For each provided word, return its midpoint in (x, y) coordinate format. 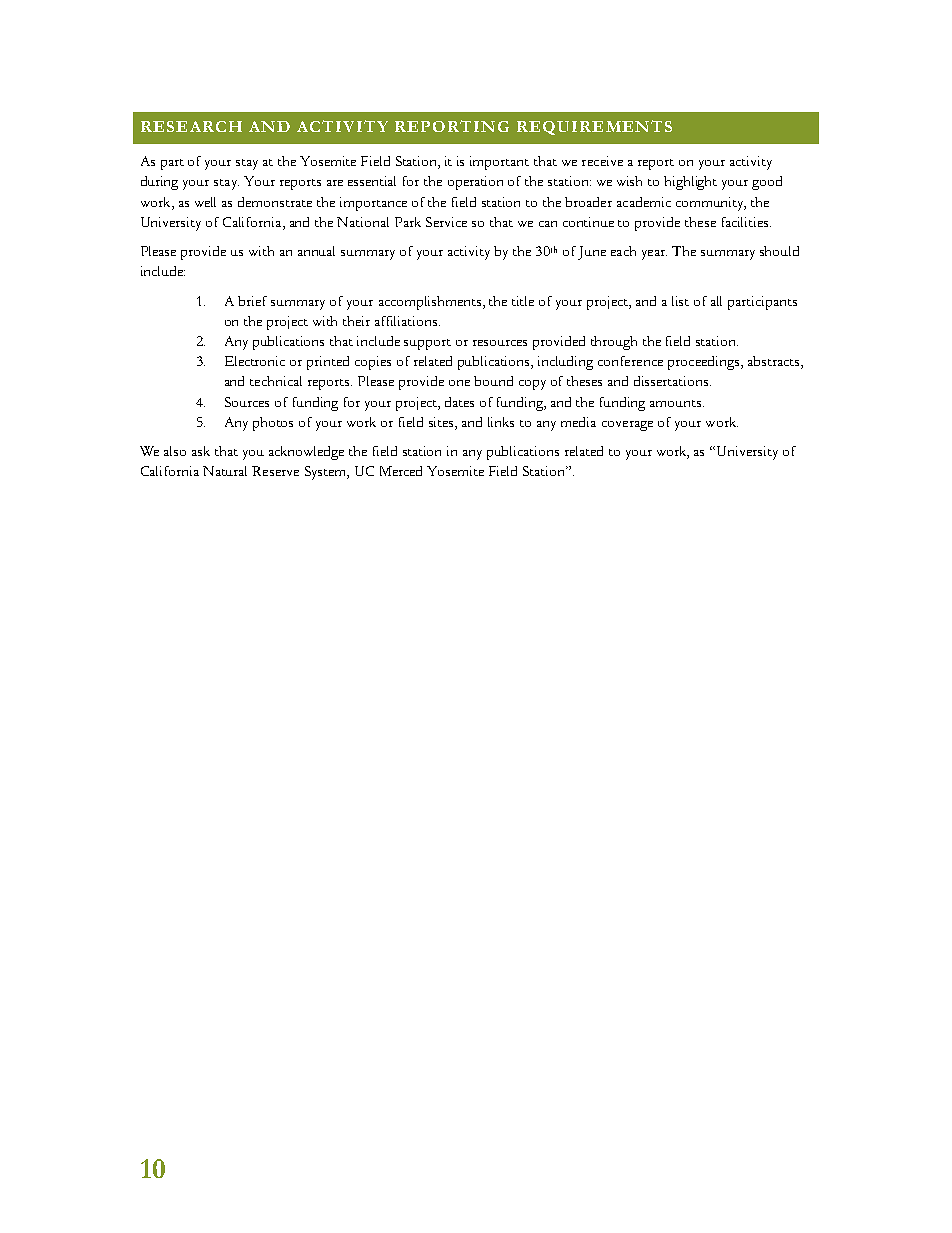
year (654, 255)
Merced (401, 471)
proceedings (705, 363)
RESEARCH (191, 126)
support (427, 344)
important (499, 163)
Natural (225, 471)
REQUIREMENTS (594, 127)
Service (446, 222)
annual (316, 251)
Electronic (255, 361)
